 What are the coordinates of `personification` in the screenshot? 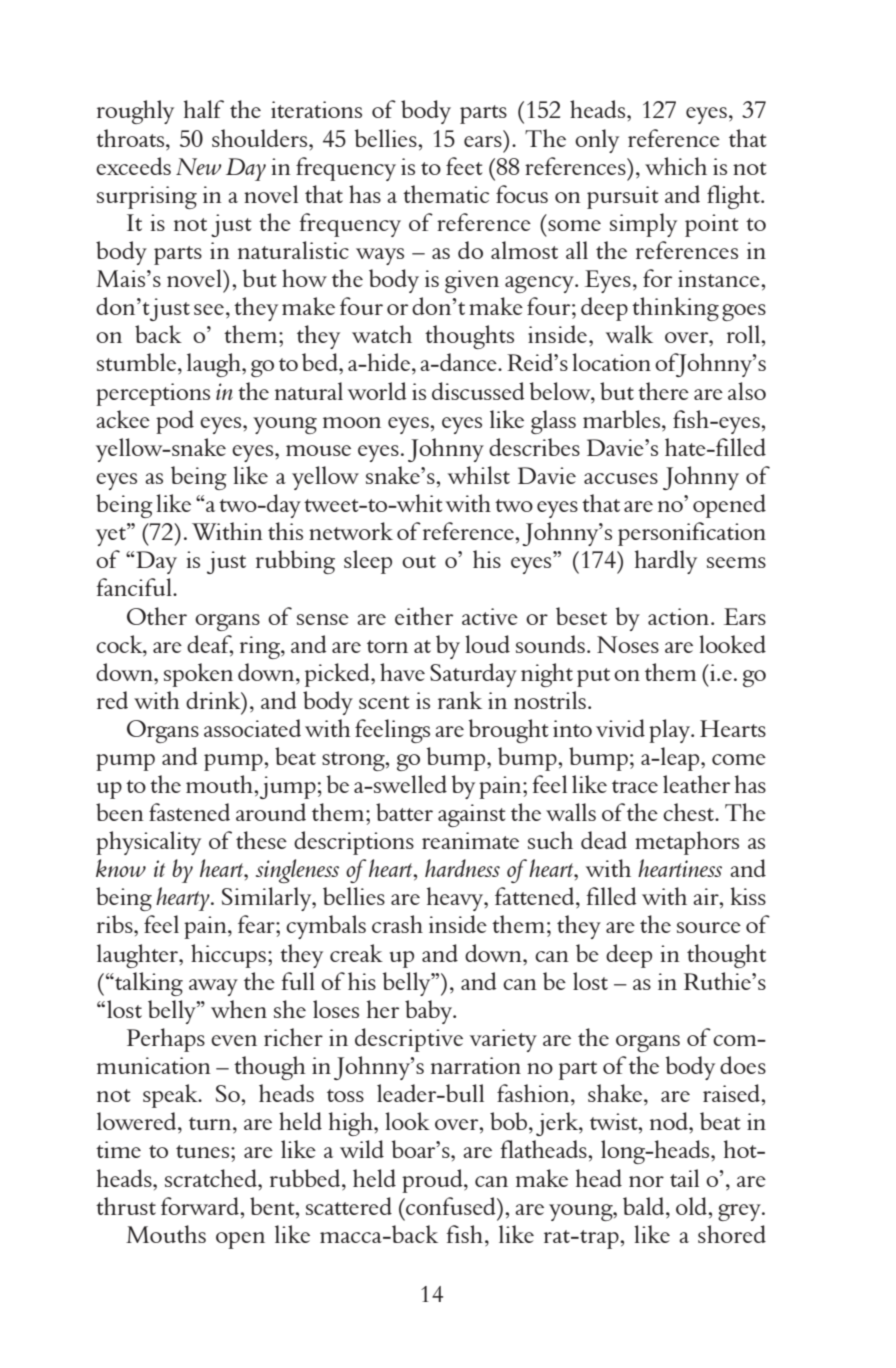 It's located at (692, 534).
